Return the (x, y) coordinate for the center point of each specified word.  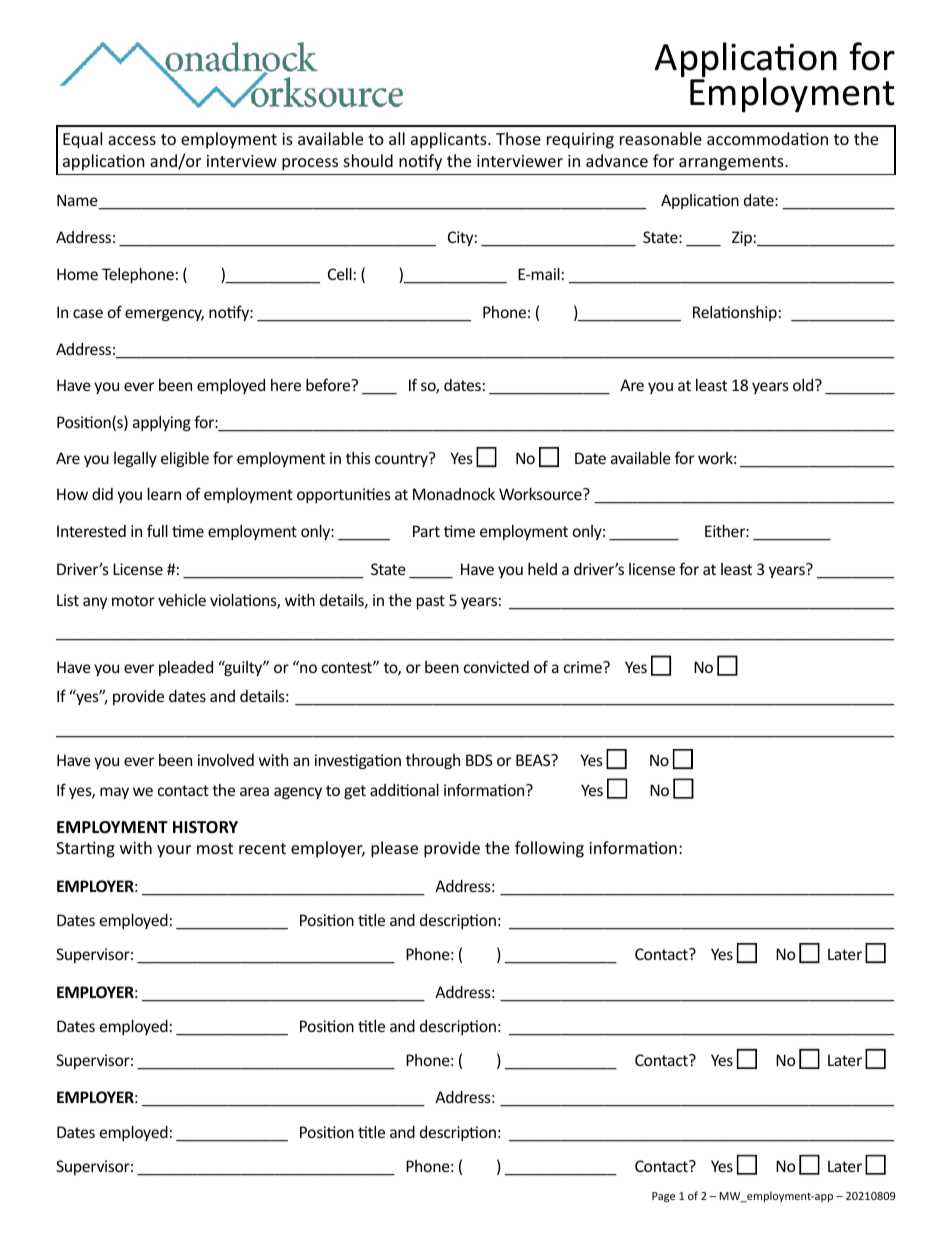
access (132, 140)
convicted (496, 667)
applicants (450, 140)
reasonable (661, 138)
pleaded (186, 668)
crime (584, 667)
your (174, 851)
